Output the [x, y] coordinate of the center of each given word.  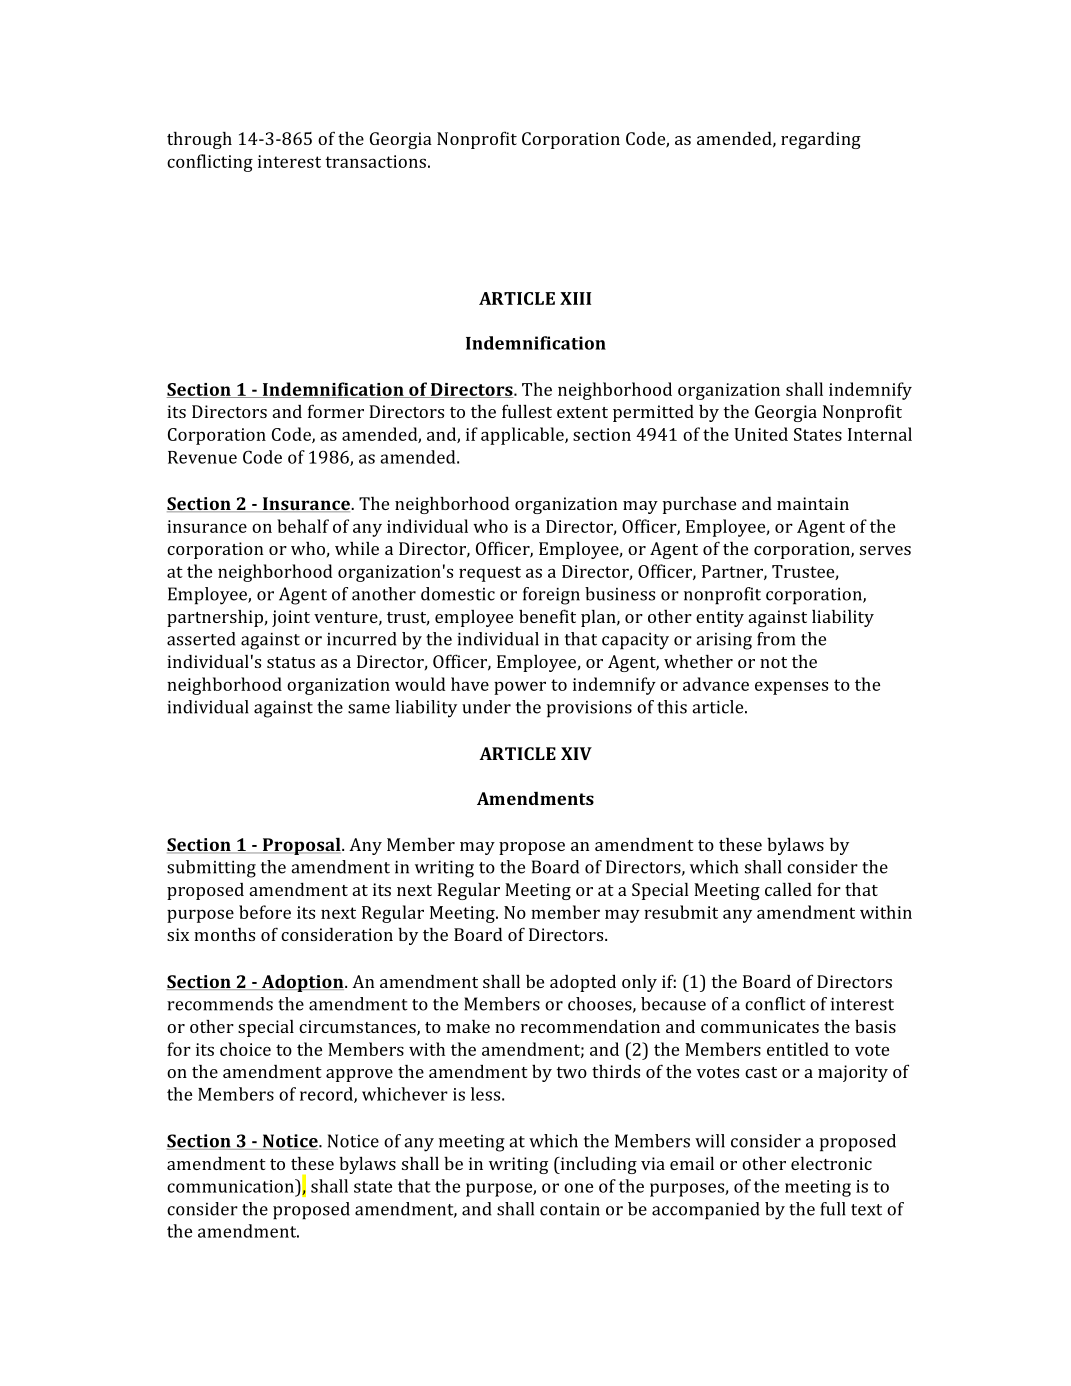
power [520, 688]
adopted [583, 983]
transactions [375, 161]
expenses [791, 688]
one [578, 1188]
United [761, 434]
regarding [821, 140]
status [291, 662]
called [788, 889]
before [265, 912]
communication [231, 1186]
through [199, 140]
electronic [831, 1163]
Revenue [202, 457]
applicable [523, 436]
